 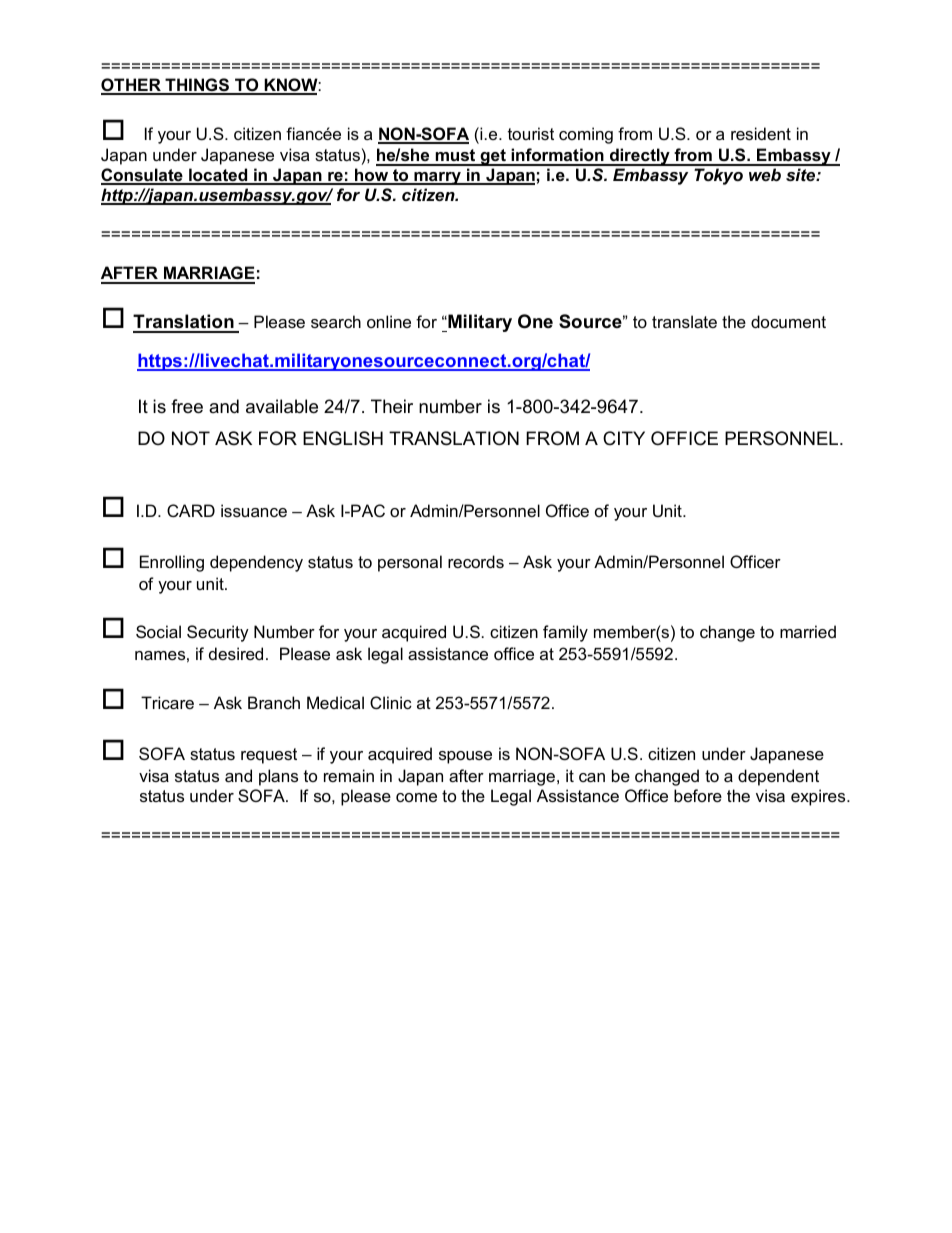 What do you see at coordinates (531, 133) in the screenshot?
I see `tourist` at bounding box center [531, 133].
